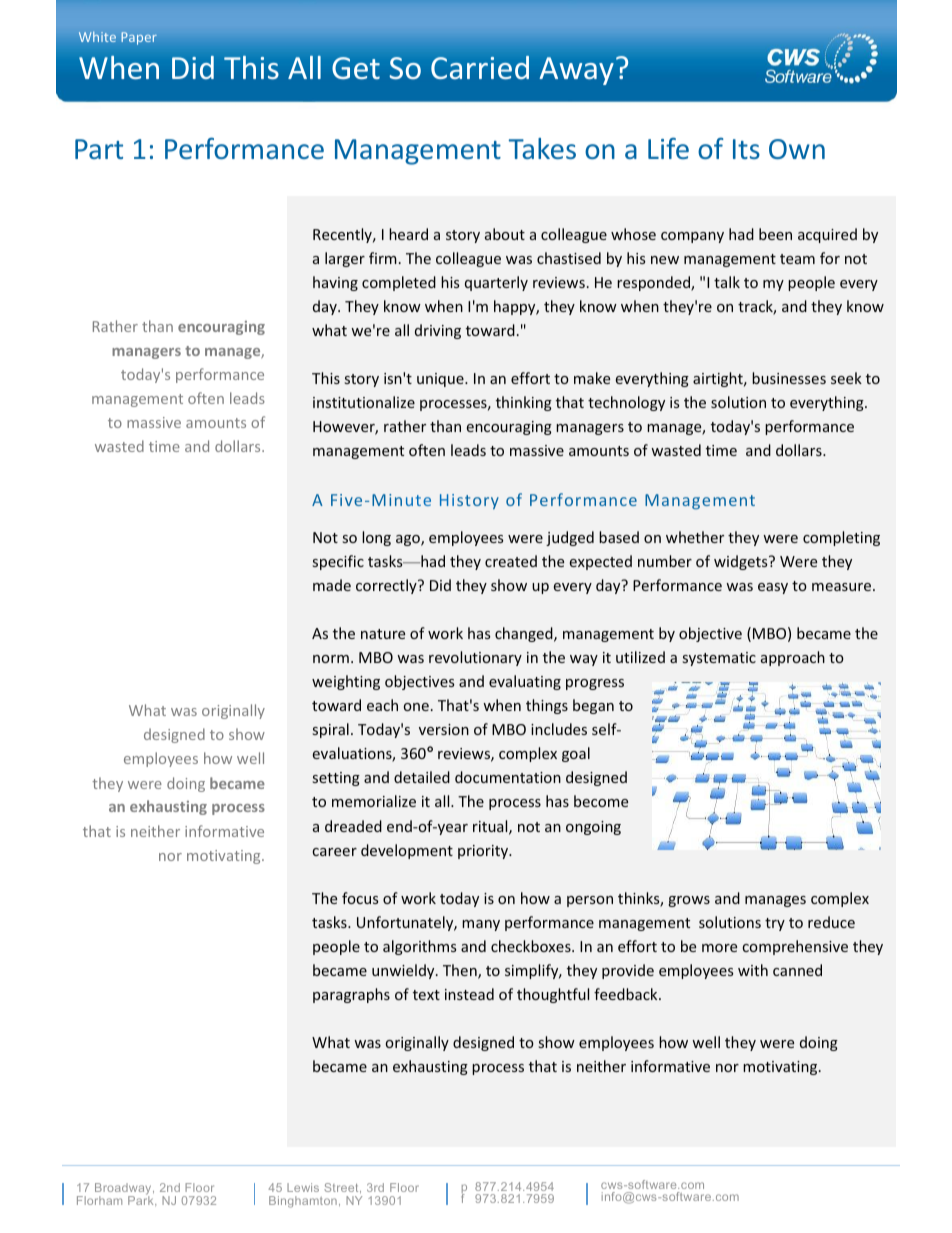 The height and width of the document is (1233, 952). What do you see at coordinates (351, 995) in the document?
I see `paragraphs` at bounding box center [351, 995].
